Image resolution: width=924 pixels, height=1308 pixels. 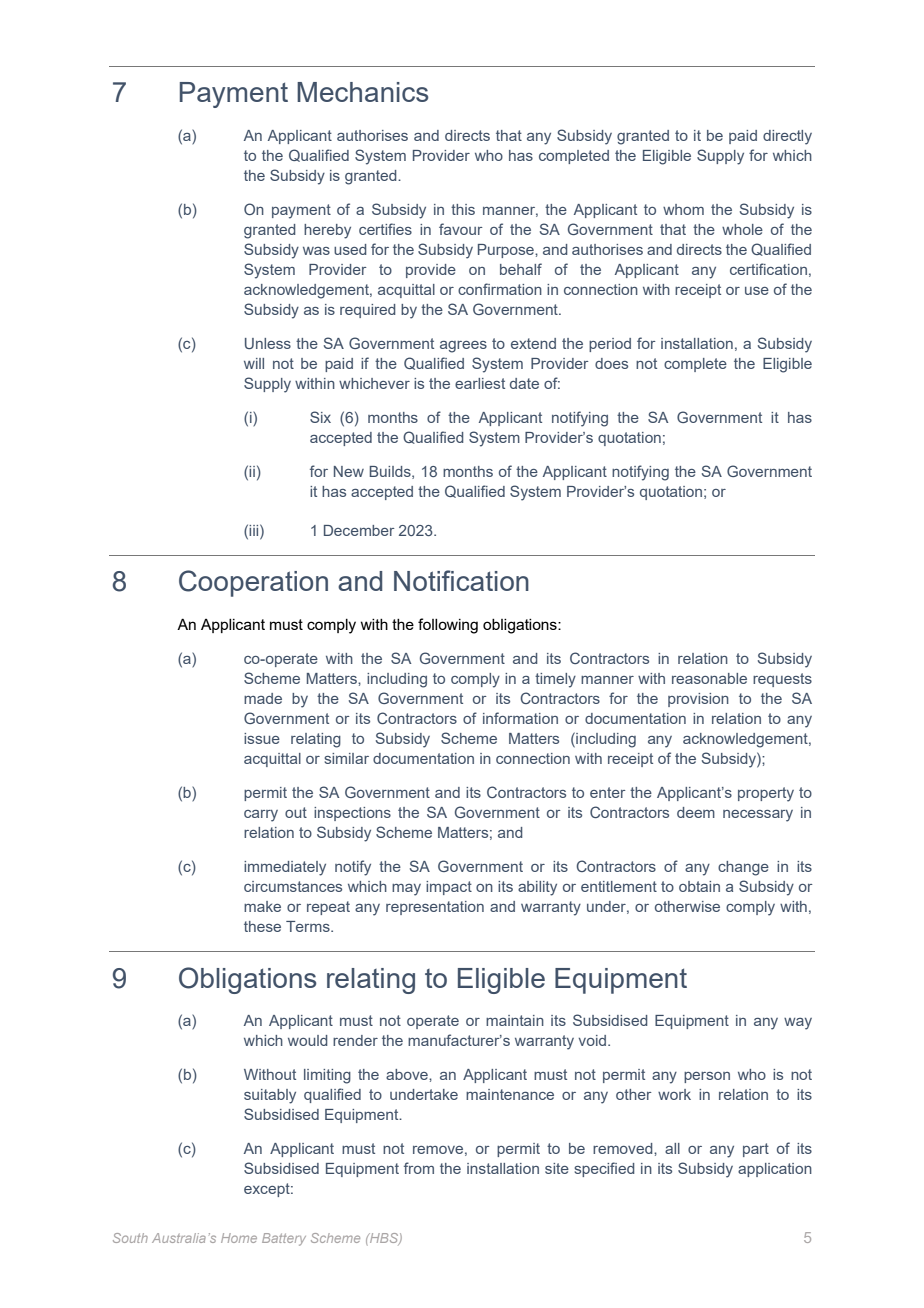 What do you see at coordinates (363, 92) in the page?
I see `Mechanics` at bounding box center [363, 92].
